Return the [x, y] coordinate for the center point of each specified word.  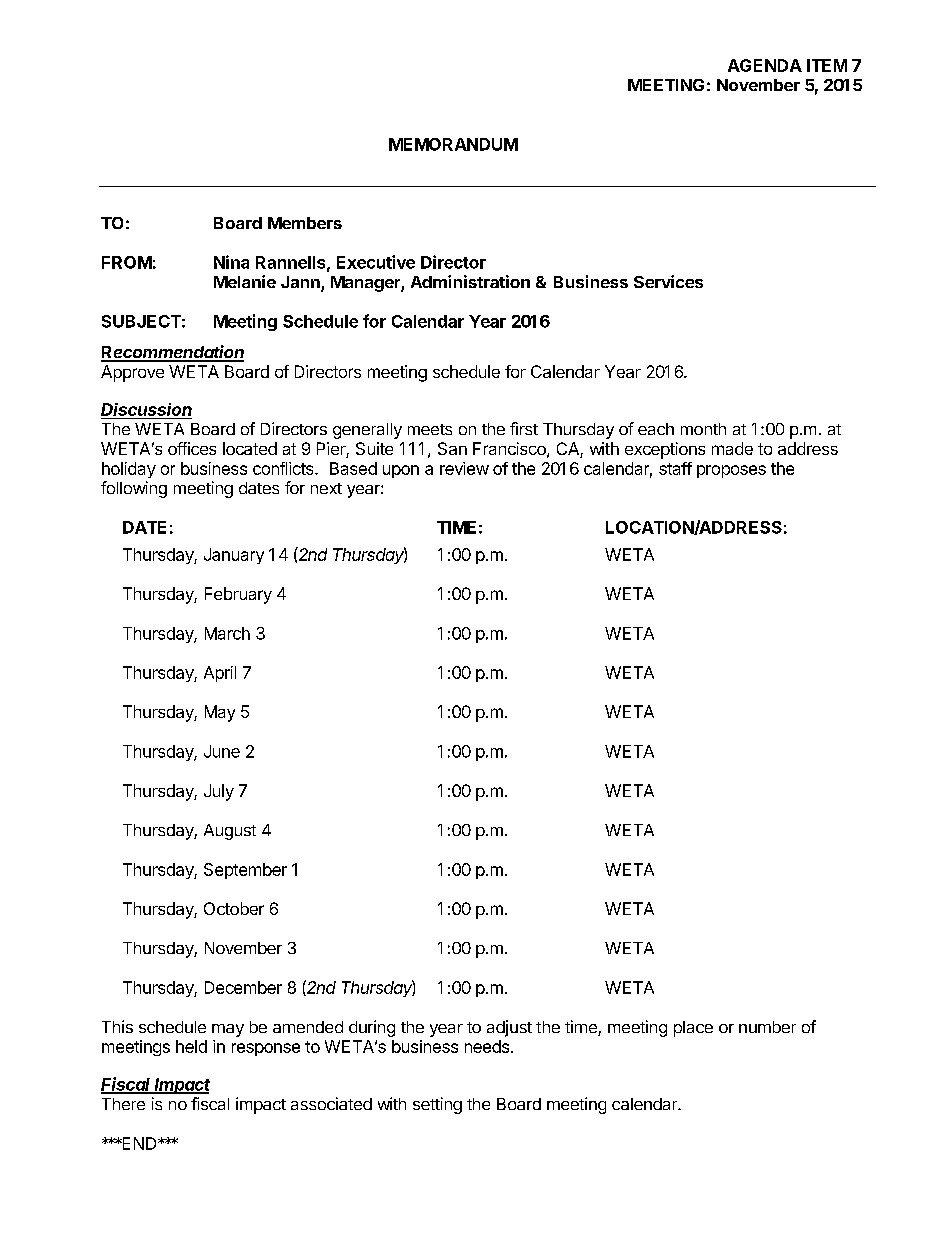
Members [305, 223]
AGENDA [765, 65]
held [191, 1046]
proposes [731, 471]
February [238, 595]
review [464, 468]
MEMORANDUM [453, 144]
